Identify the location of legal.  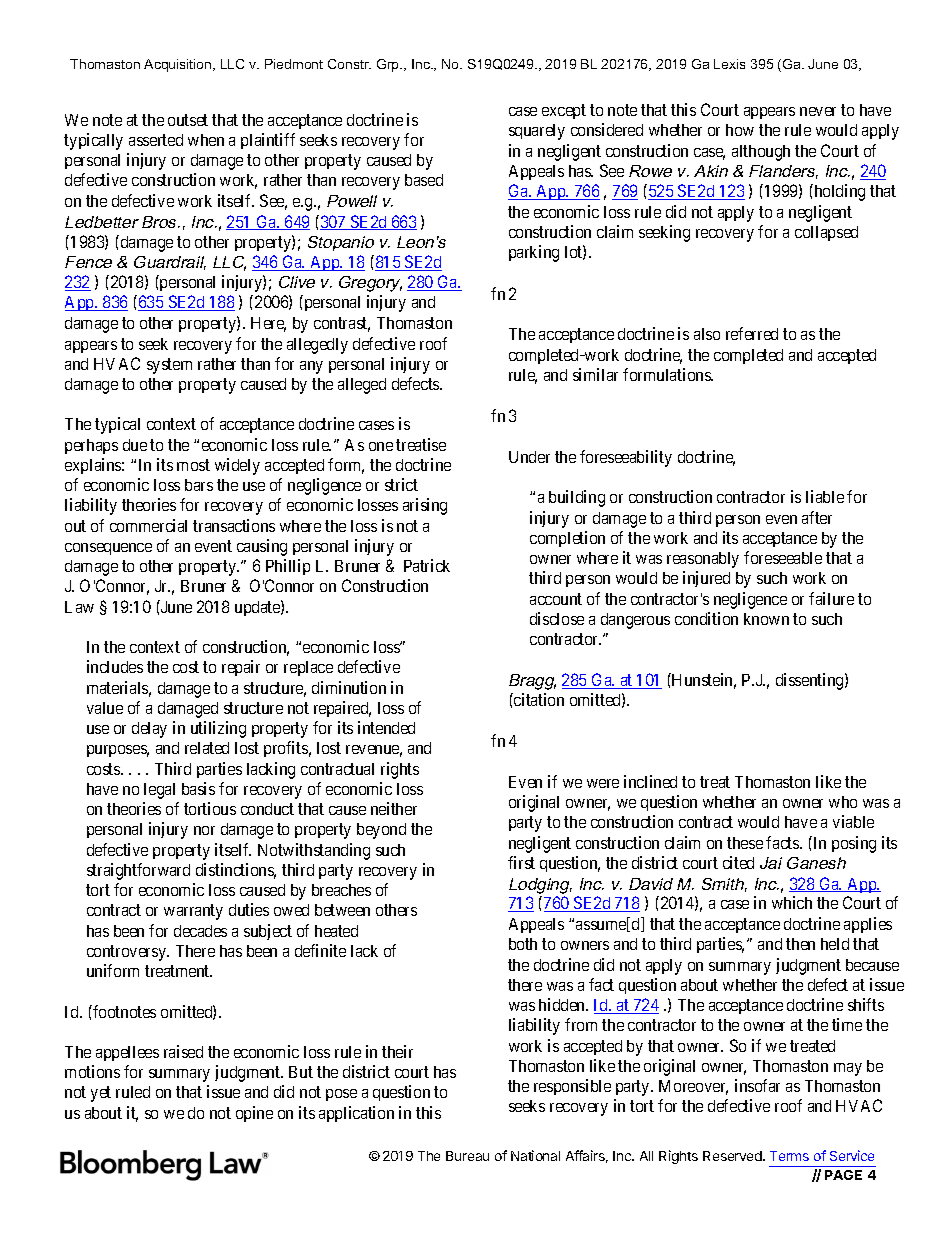
(159, 791).
